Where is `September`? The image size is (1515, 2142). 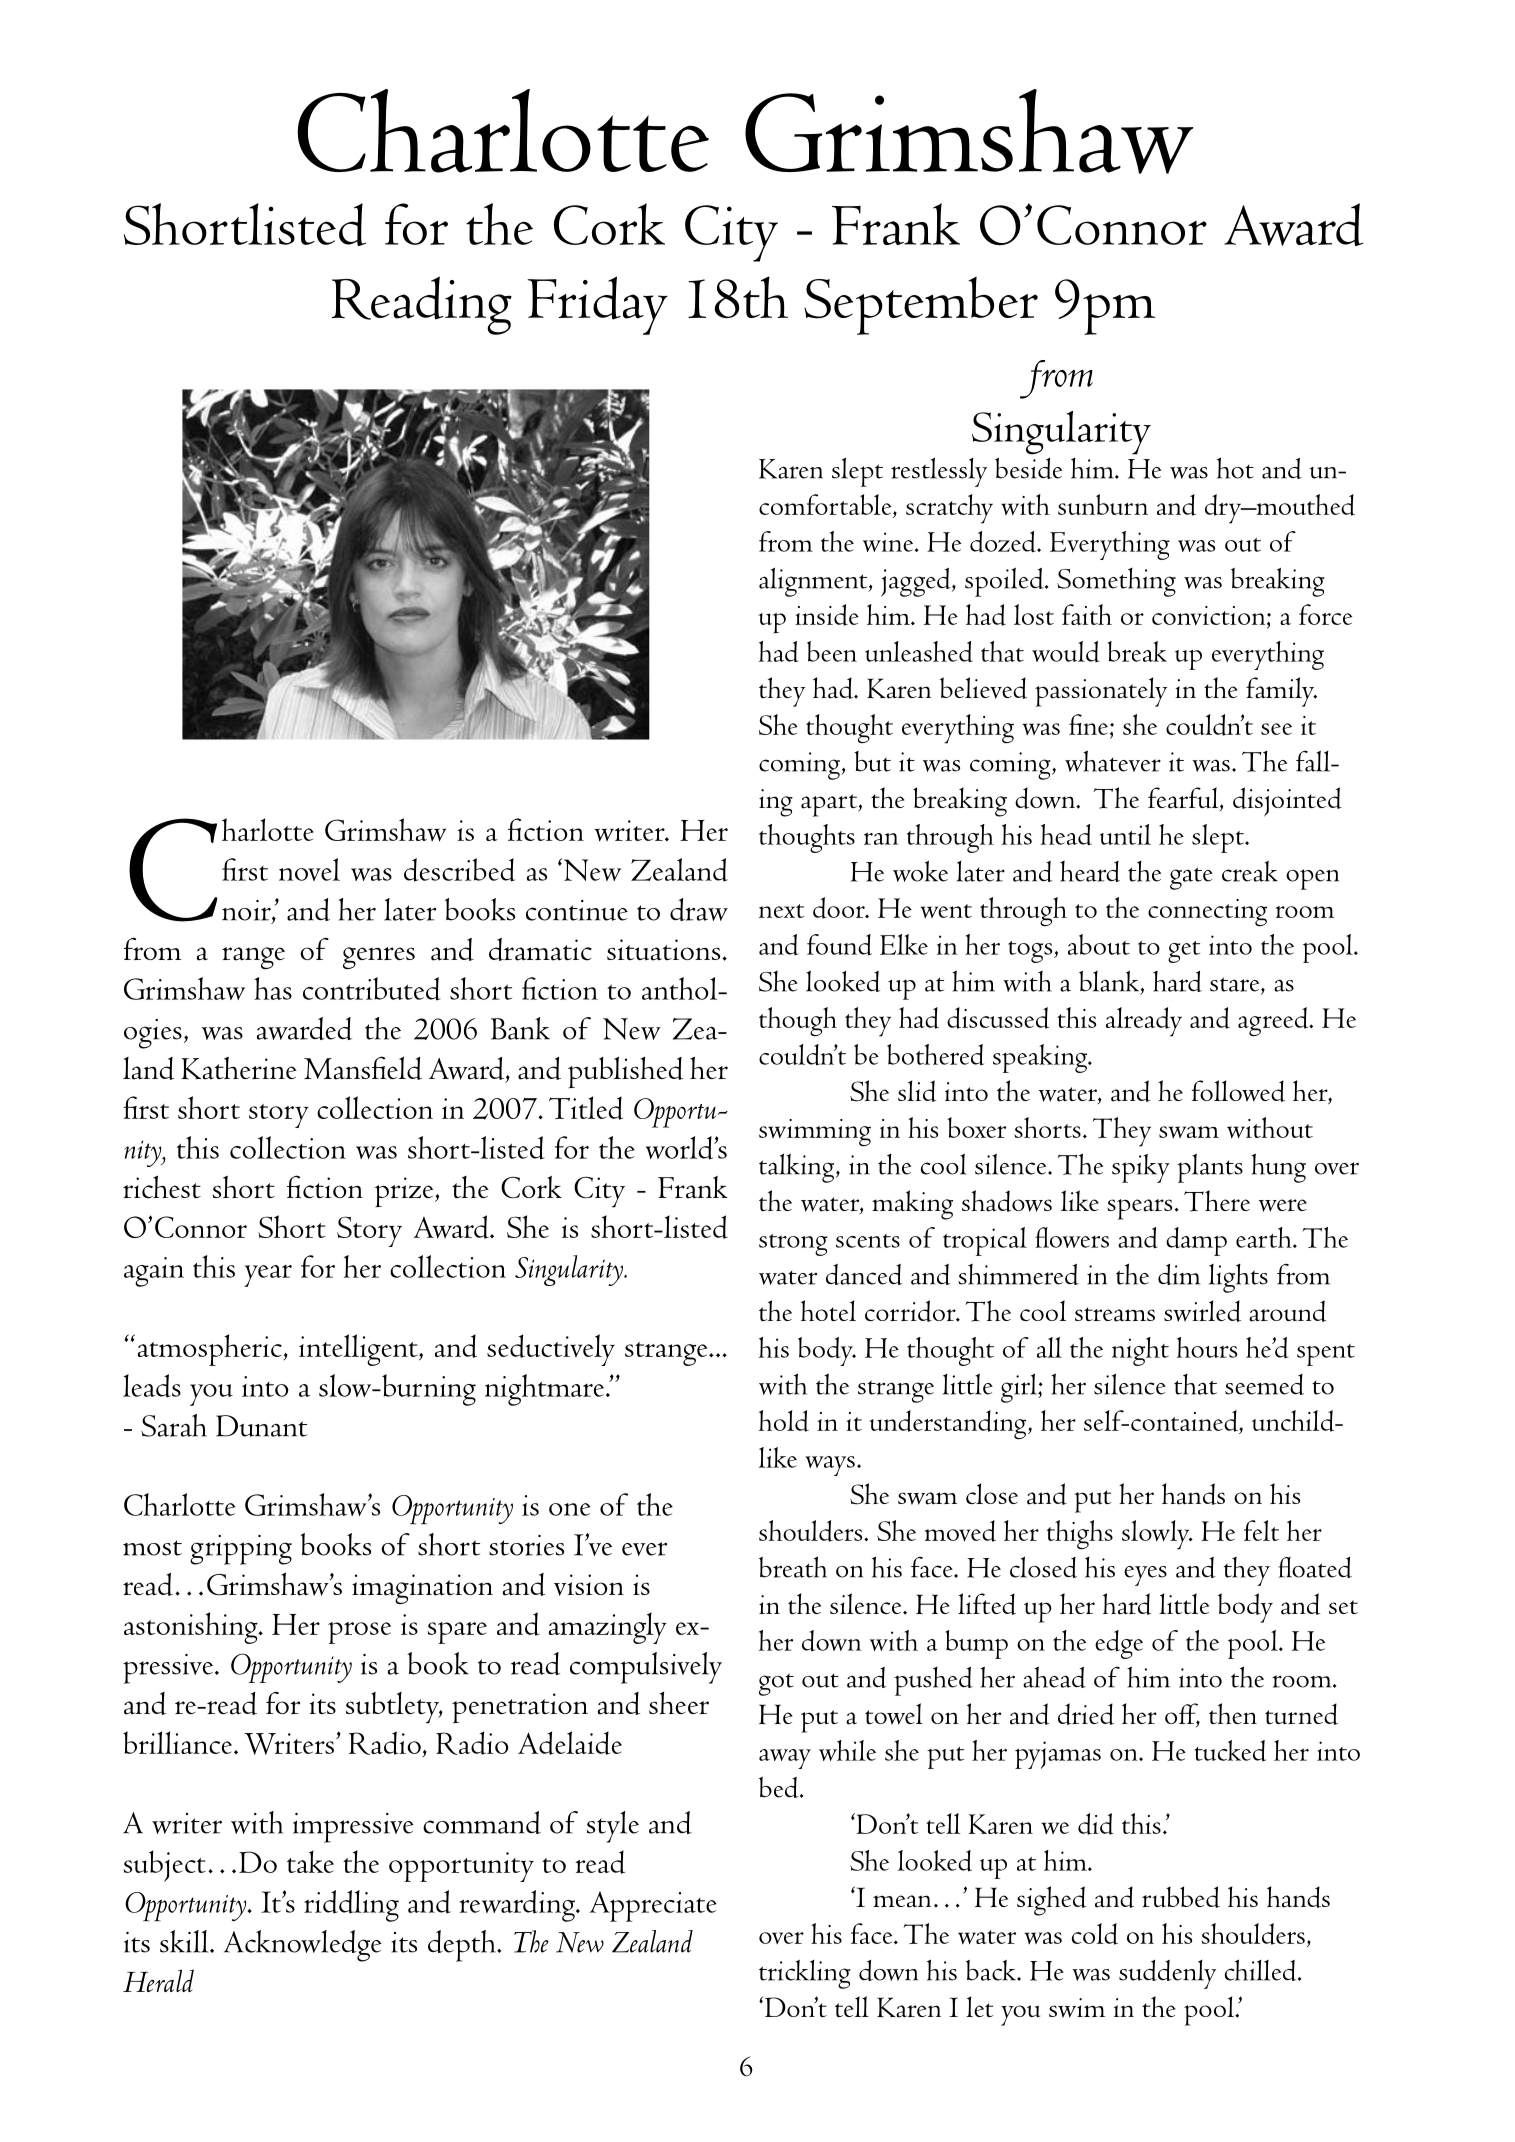 September is located at coordinates (921, 306).
